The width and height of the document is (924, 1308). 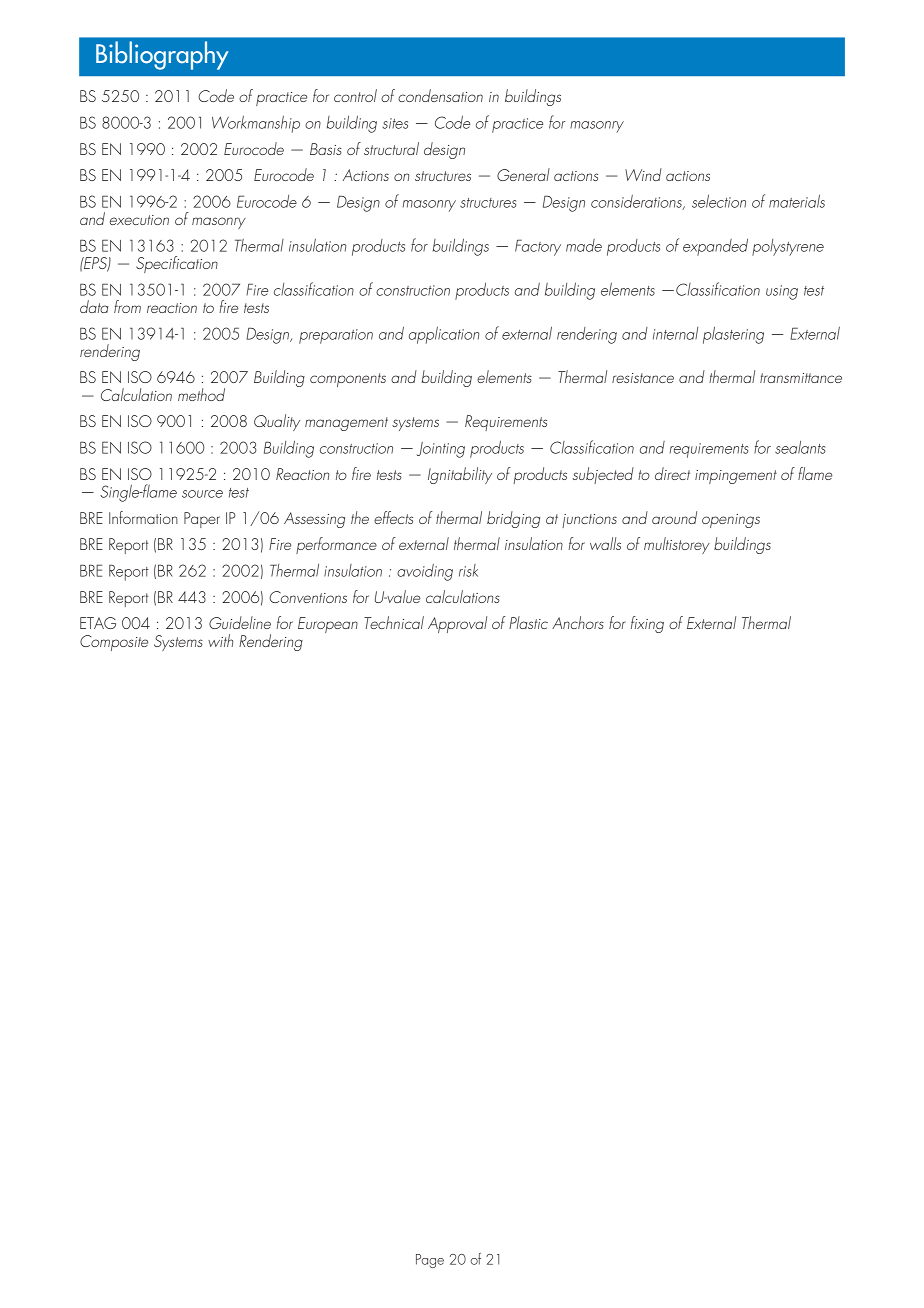 I want to click on effects, so click(x=393, y=517).
